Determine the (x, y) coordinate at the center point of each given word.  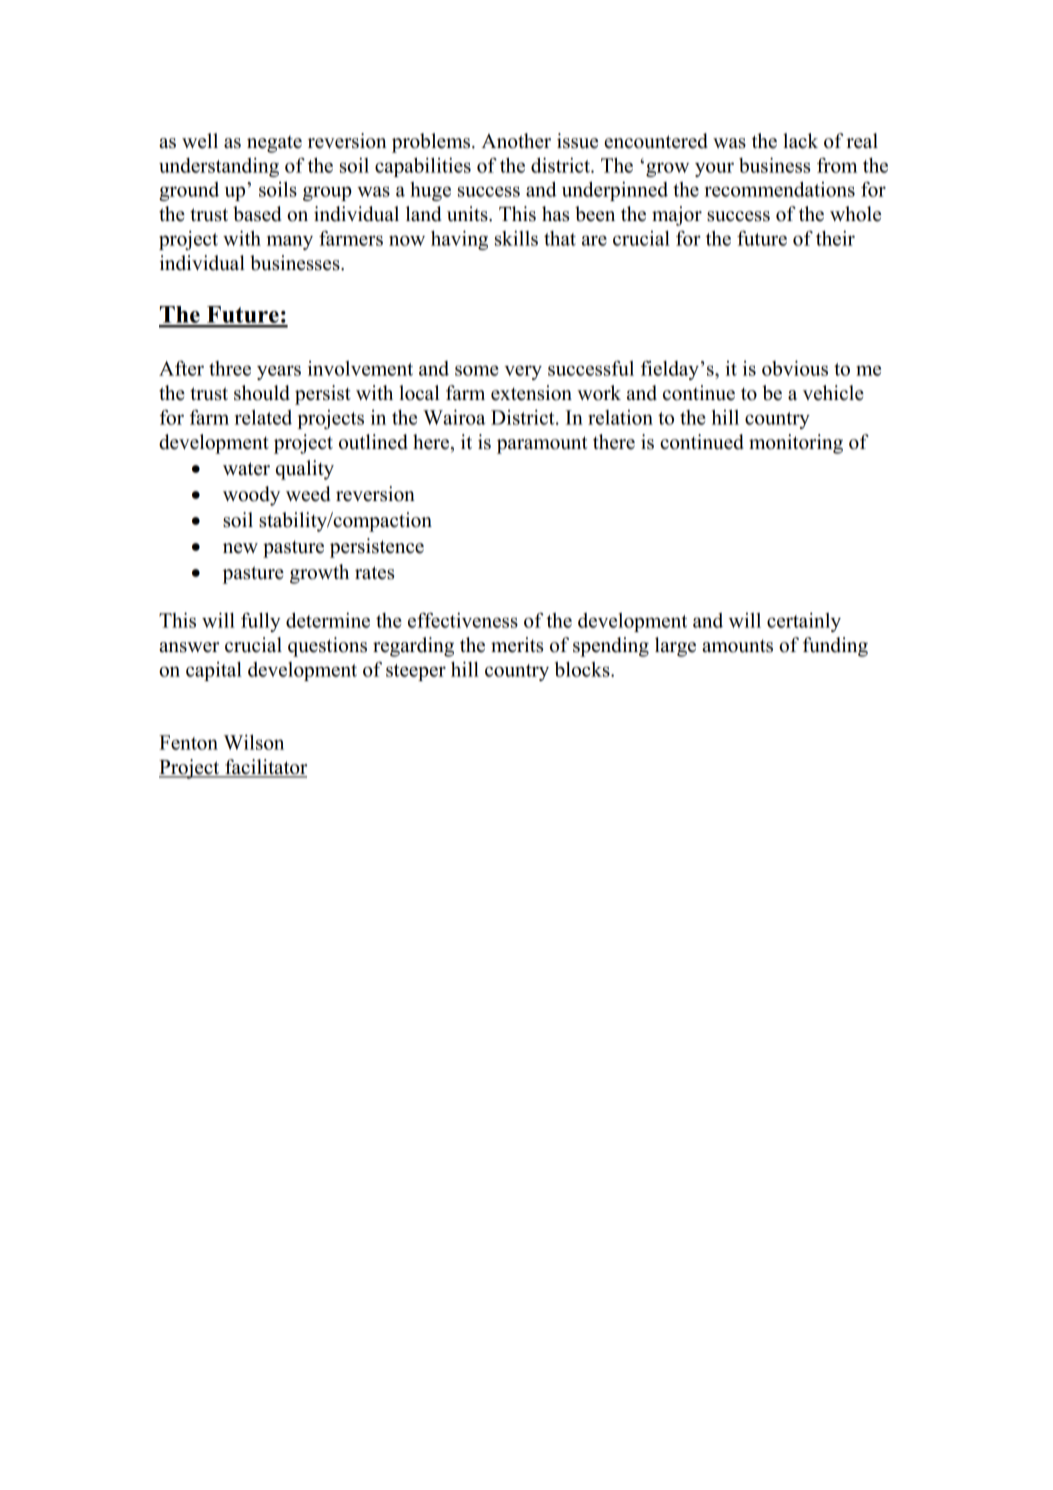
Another (516, 141)
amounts (737, 646)
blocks (583, 669)
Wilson (254, 742)
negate (274, 144)
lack (800, 141)
